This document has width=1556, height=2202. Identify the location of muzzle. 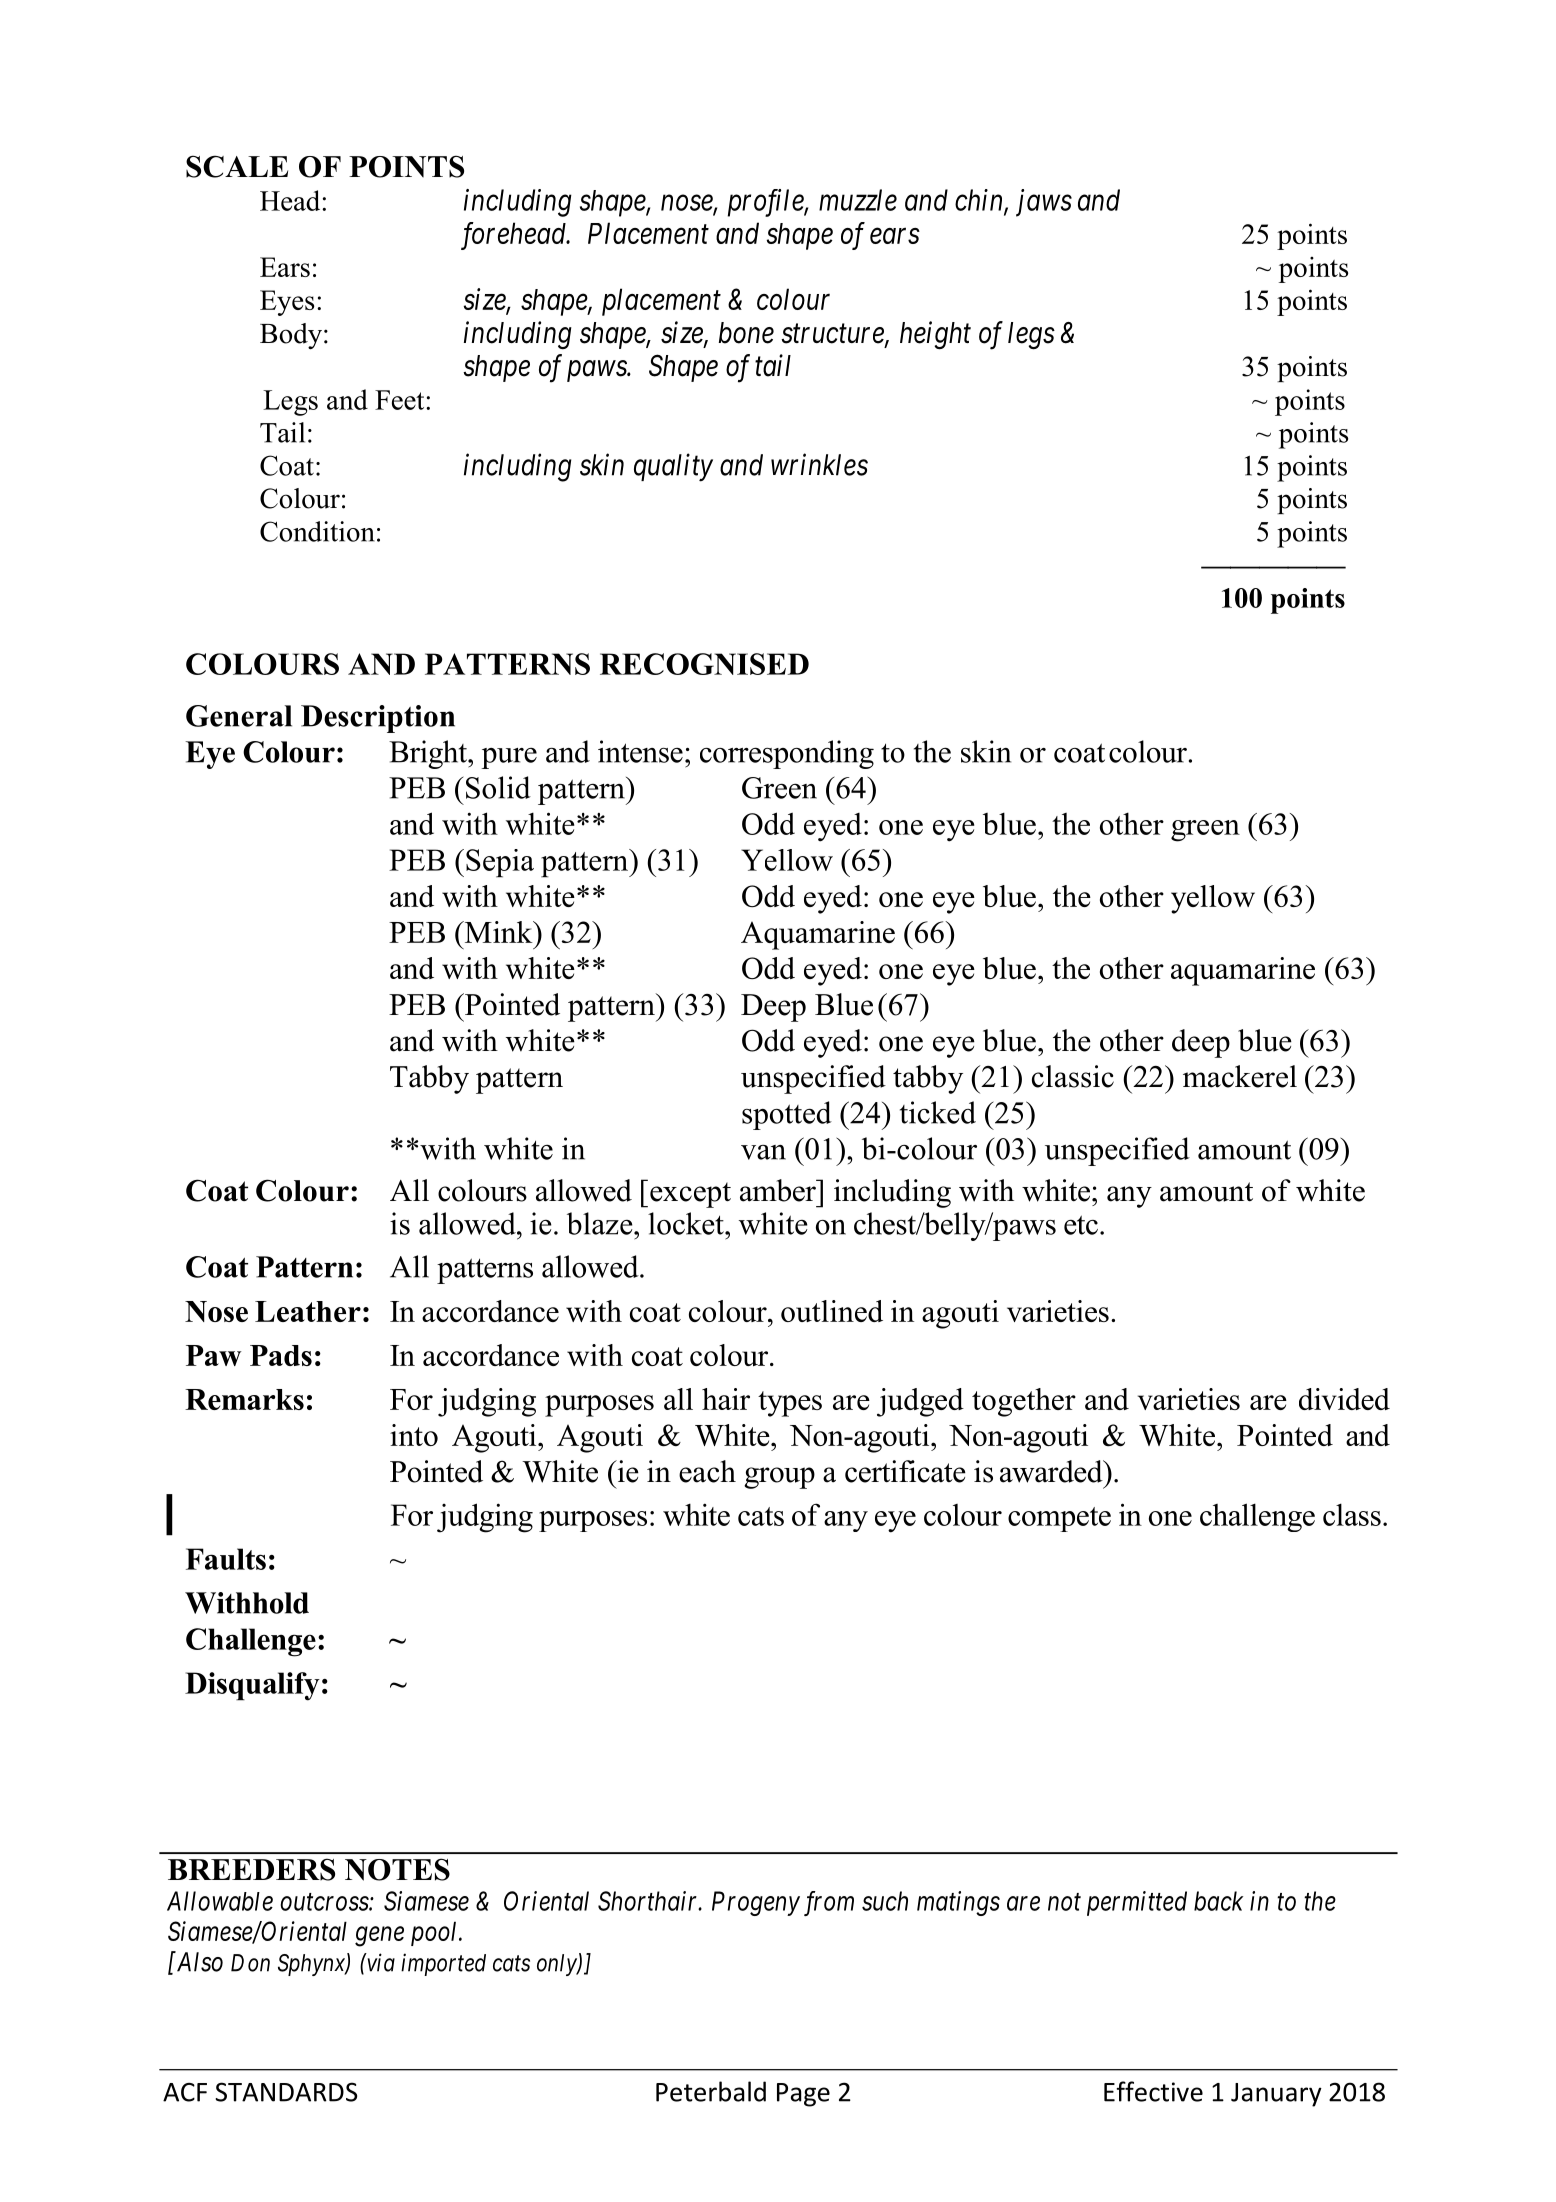
(858, 200).
